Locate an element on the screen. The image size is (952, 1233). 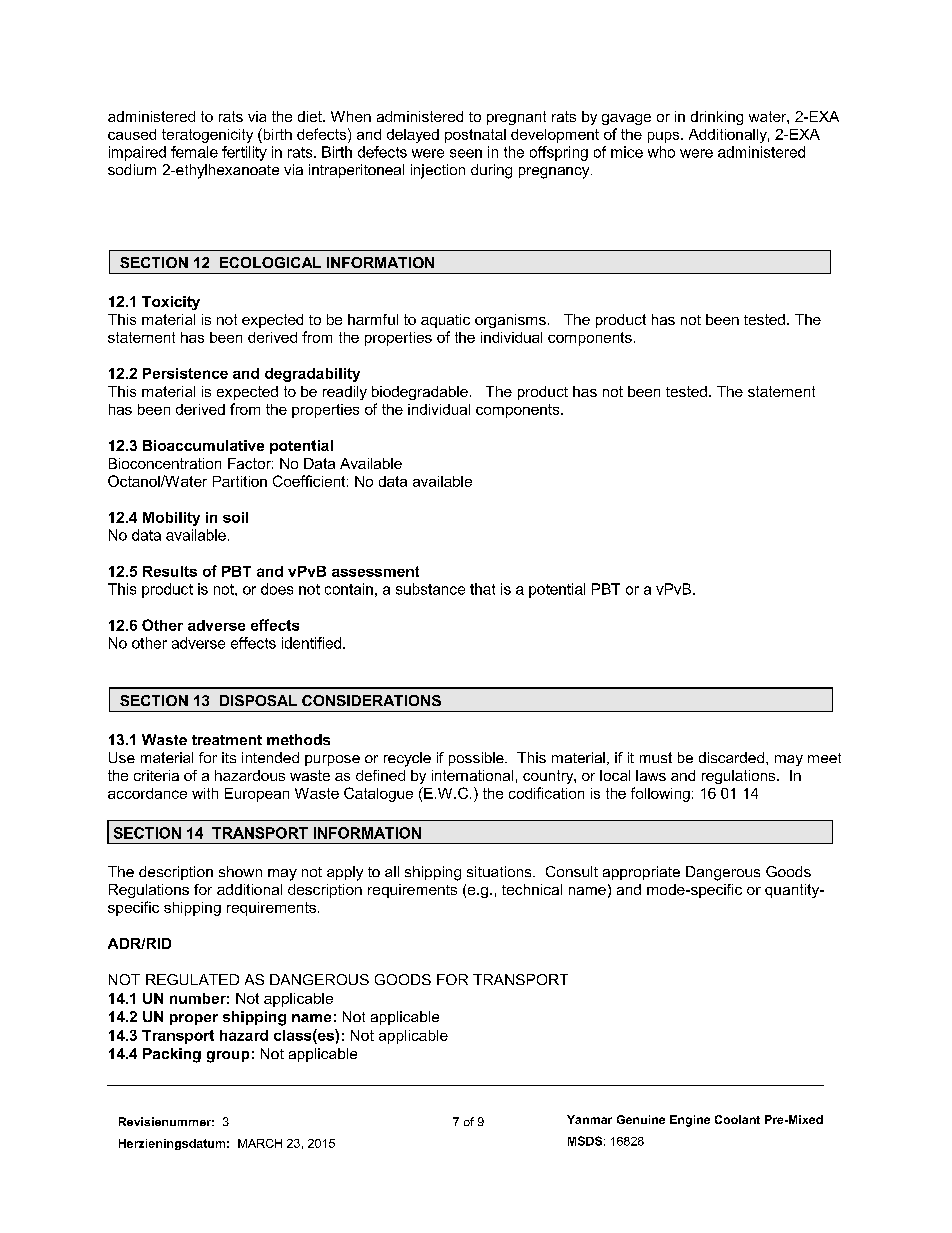
discarded is located at coordinates (731, 757).
